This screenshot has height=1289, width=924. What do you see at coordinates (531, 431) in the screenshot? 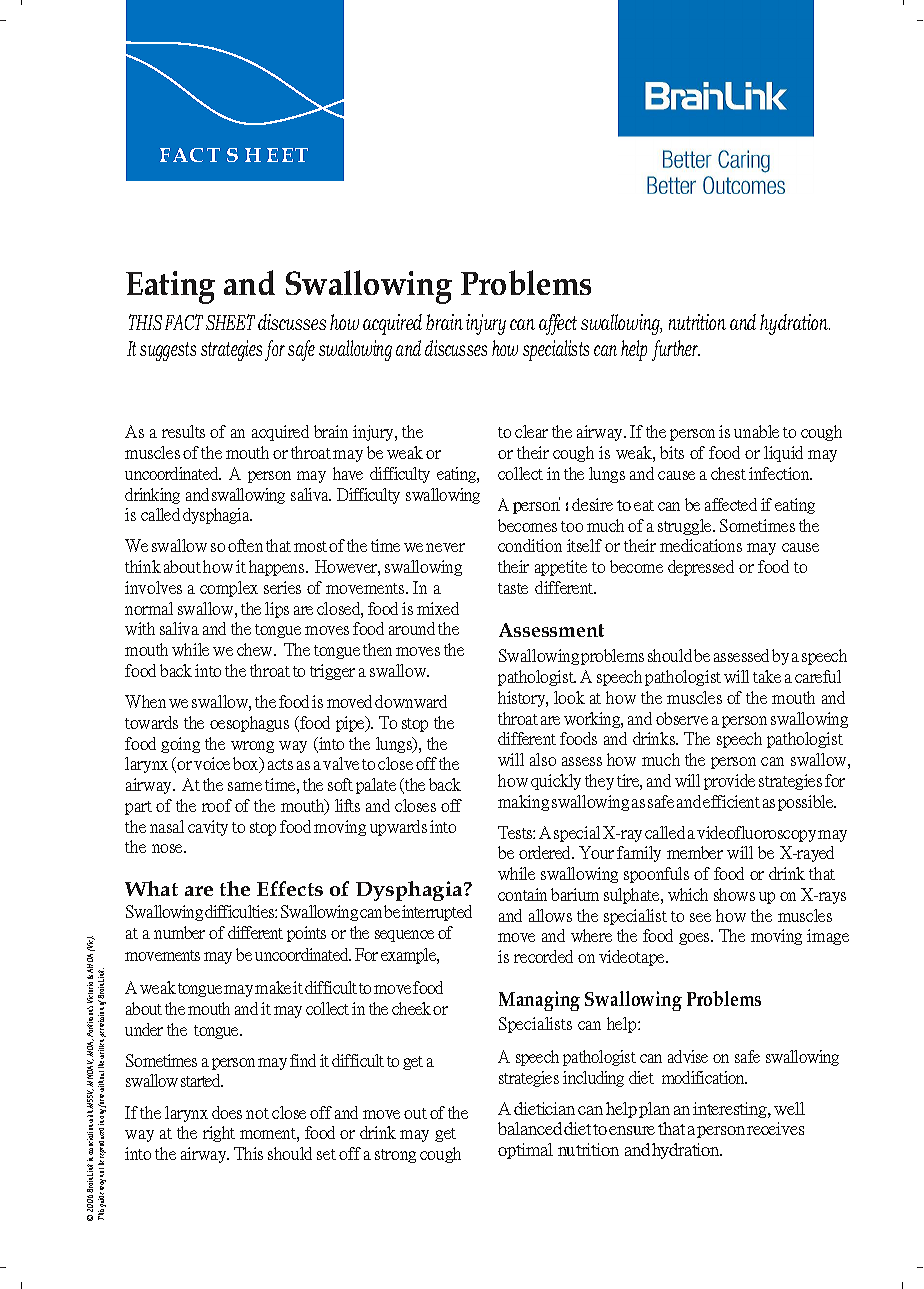
I see `clear` at bounding box center [531, 431].
